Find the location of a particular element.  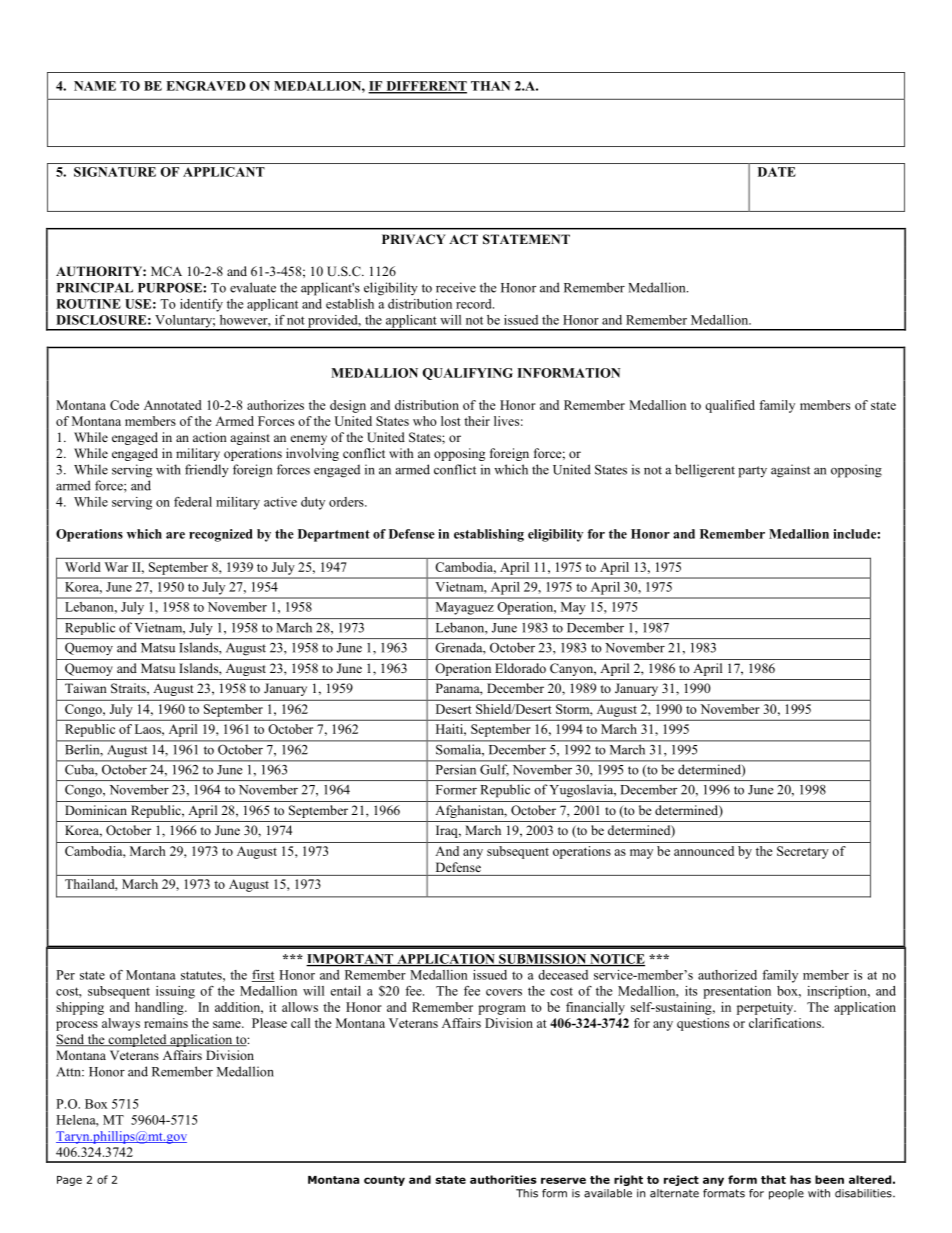

Secretary is located at coordinates (803, 852).
